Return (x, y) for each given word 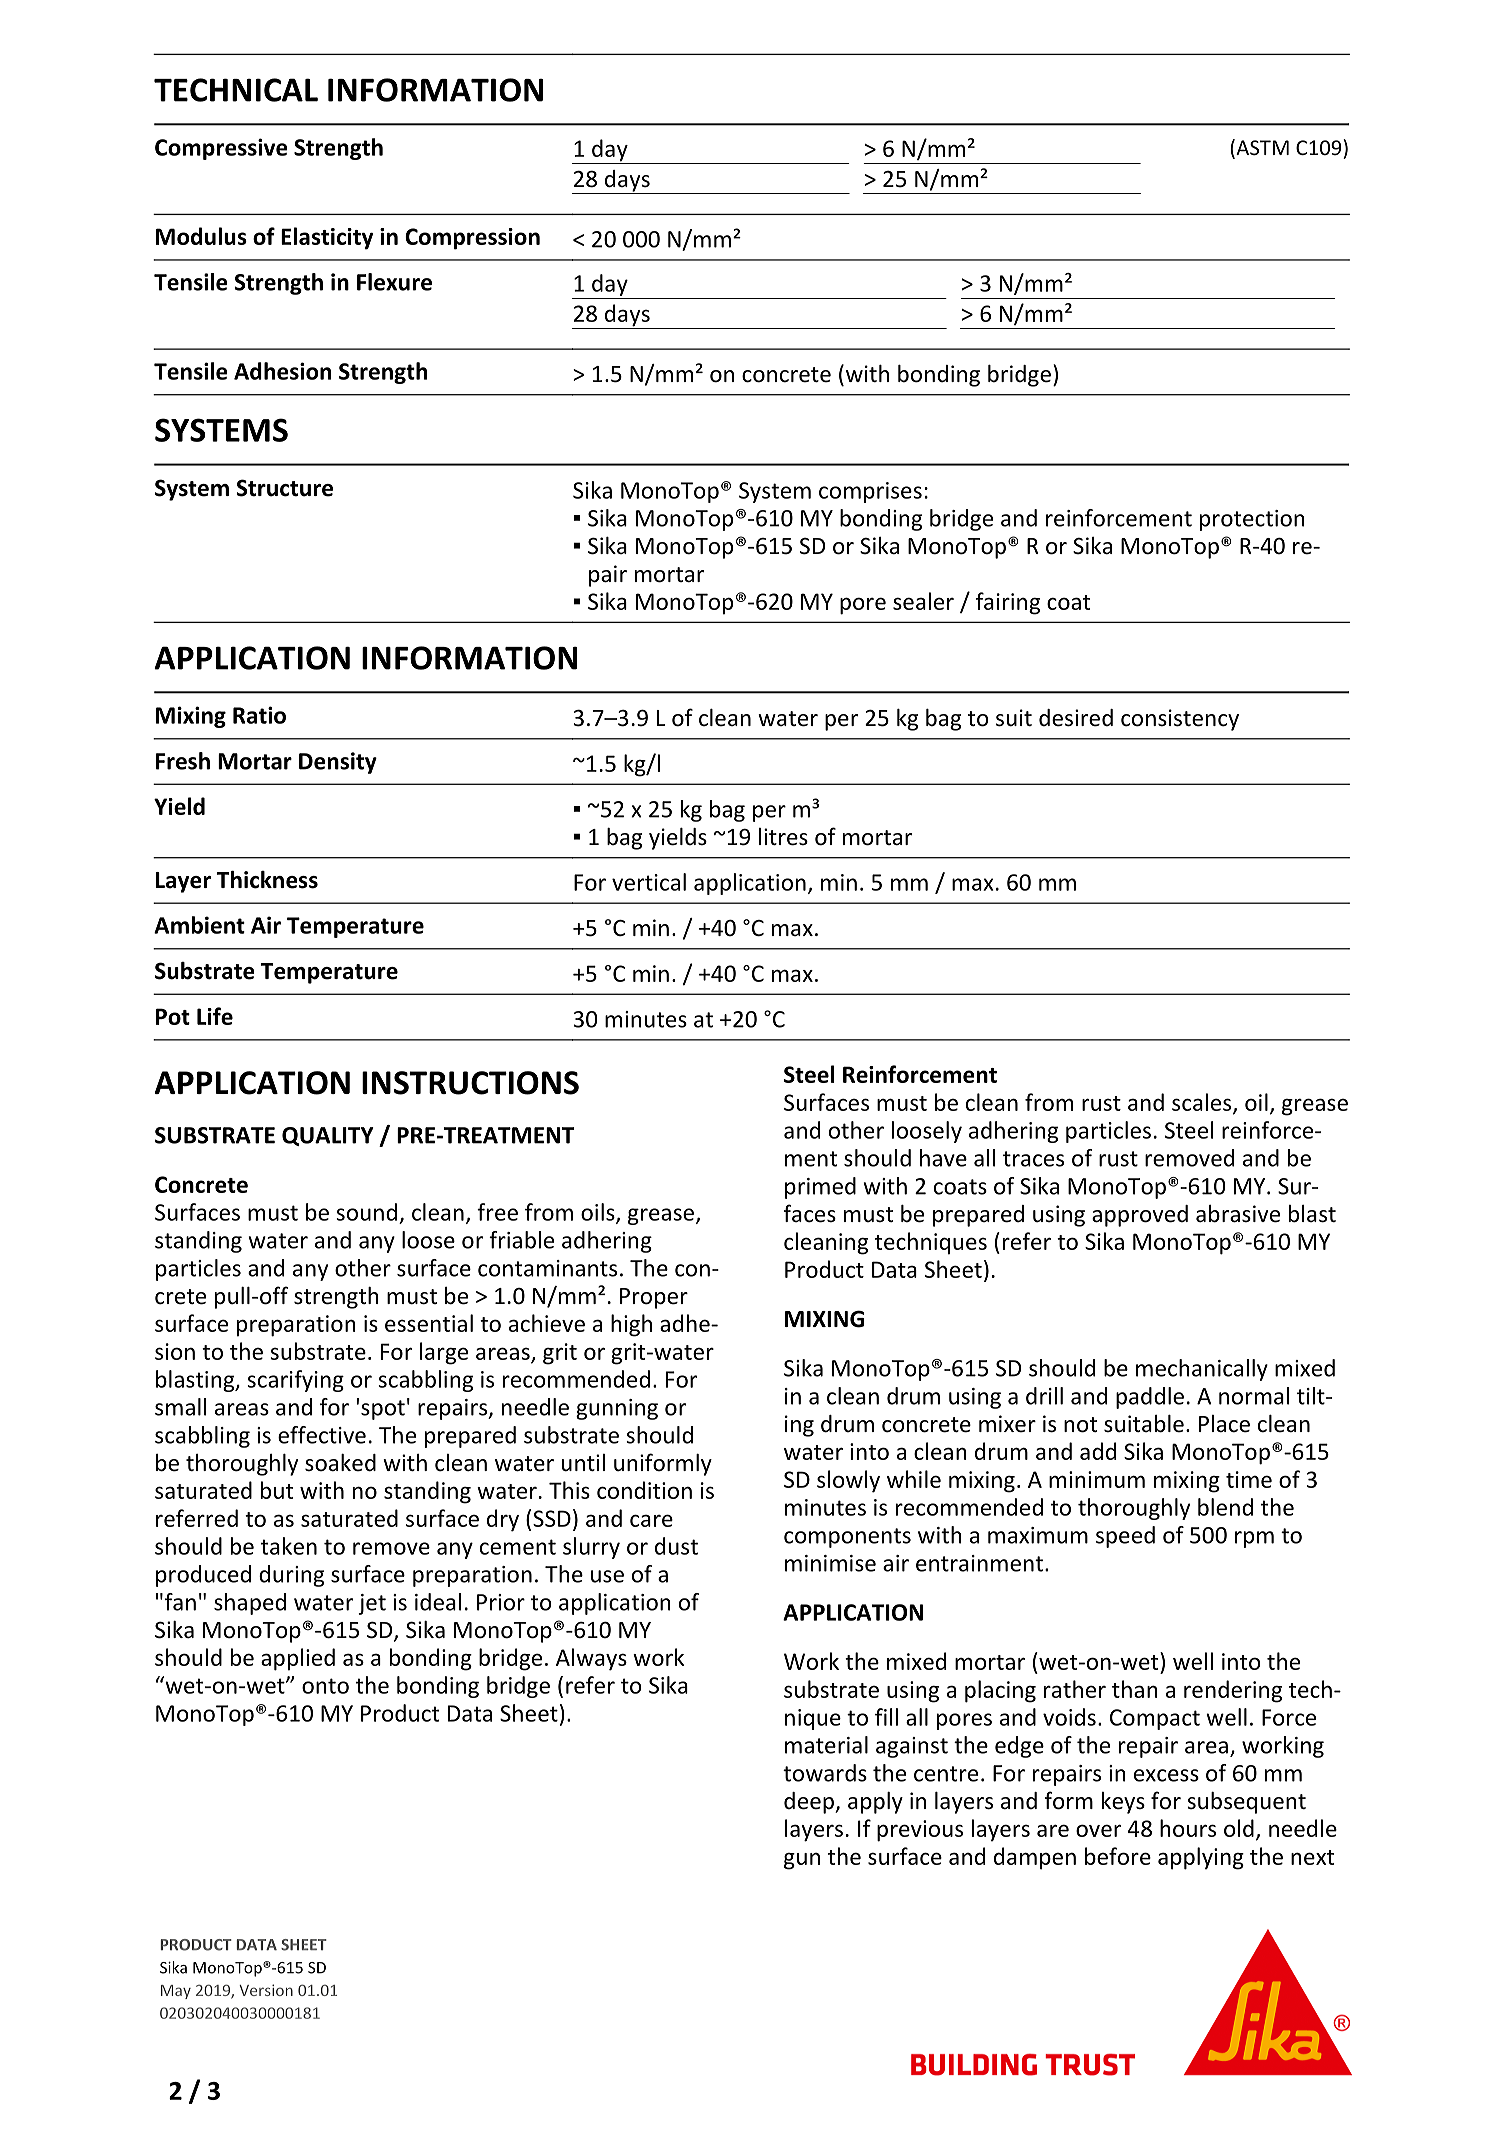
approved (1140, 1216)
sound (366, 1212)
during (291, 1576)
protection (1252, 520)
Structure (284, 488)
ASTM (1261, 148)
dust (676, 1546)
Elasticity (327, 238)
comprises (870, 492)
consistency (1180, 720)
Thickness (267, 880)
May (176, 1992)
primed (820, 1188)
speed (1125, 1537)
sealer (923, 601)
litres (783, 837)
